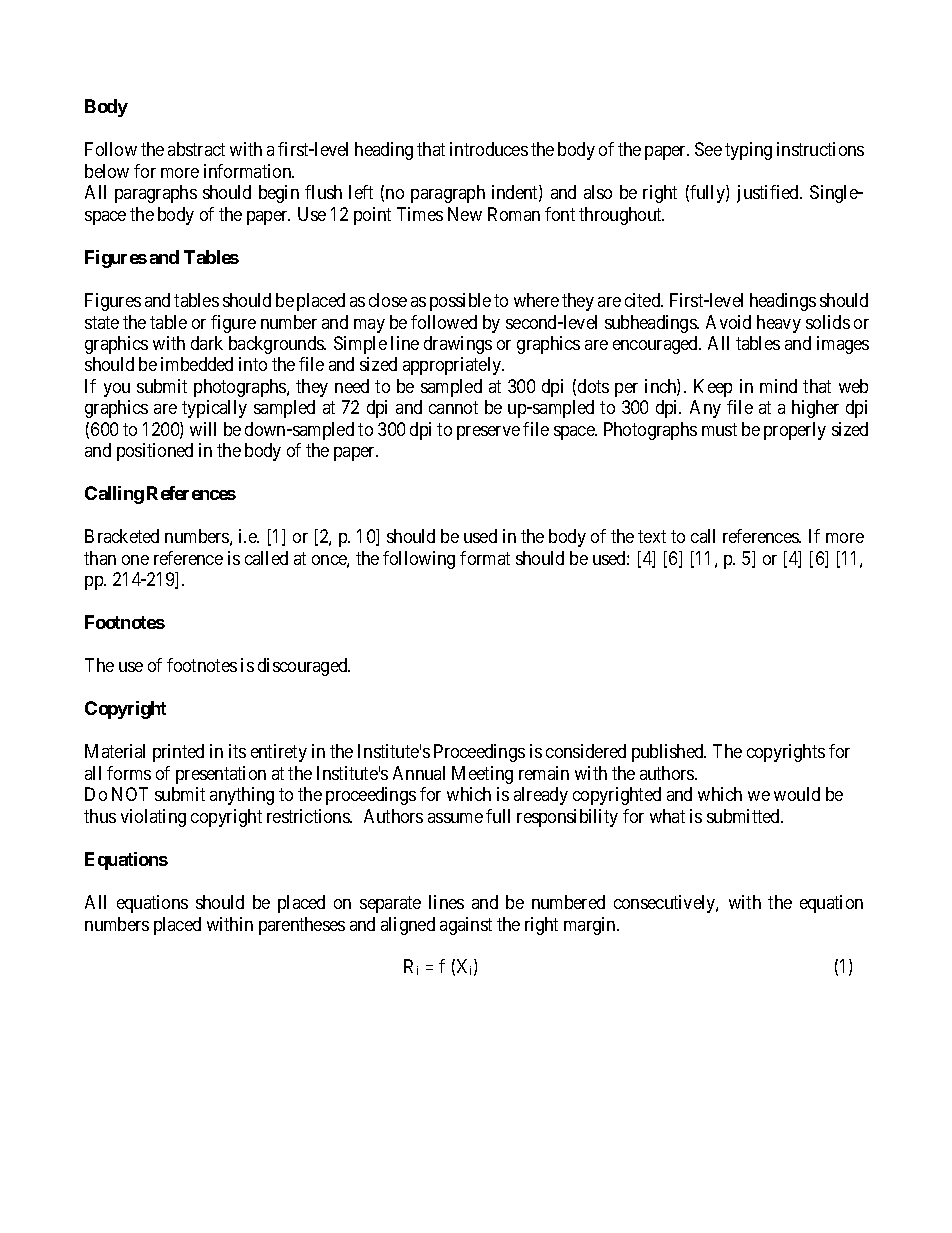 This page has height=1233, width=952. I want to click on abstract, so click(196, 149).
